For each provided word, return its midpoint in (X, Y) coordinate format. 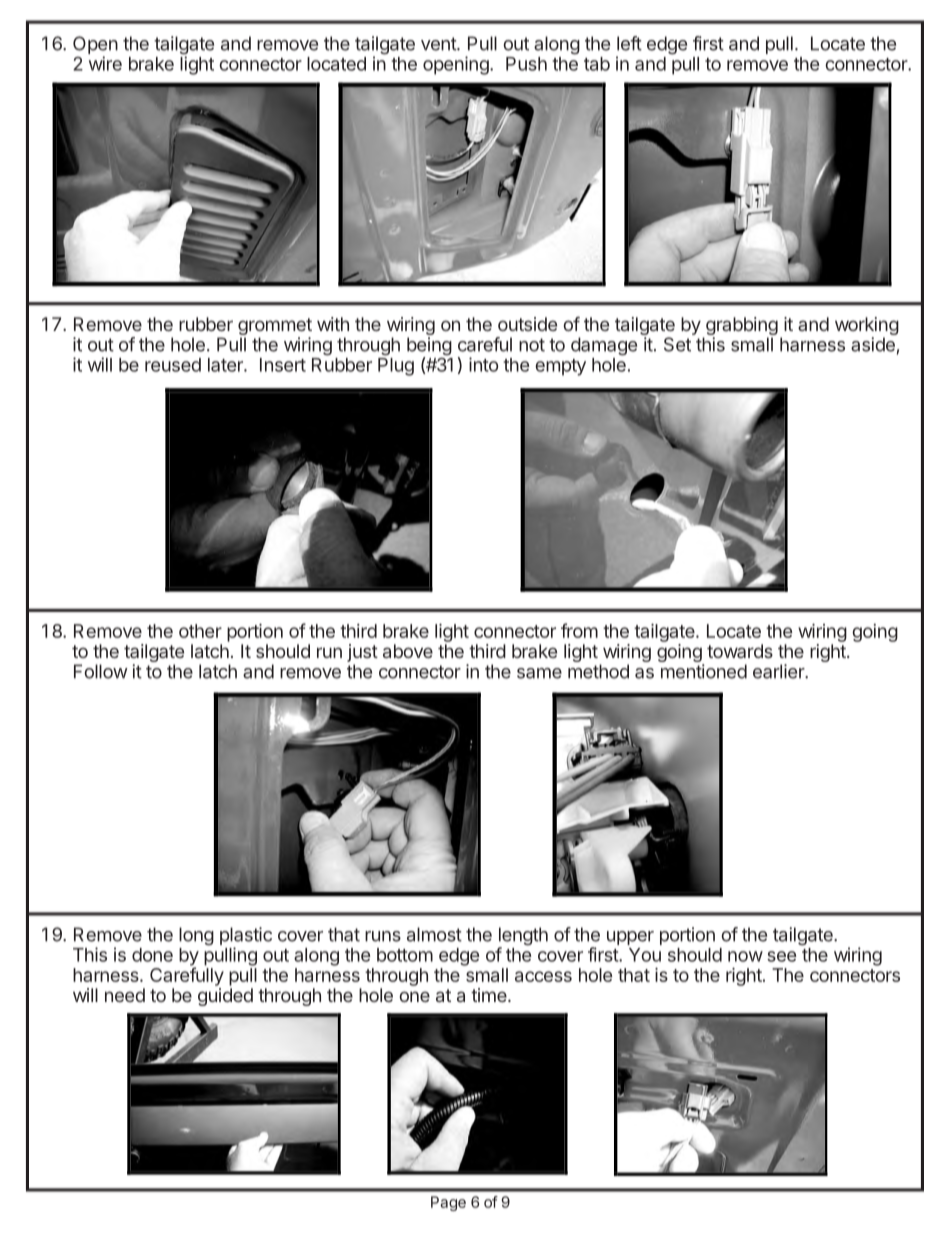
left (629, 43)
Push (526, 64)
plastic (246, 937)
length (523, 937)
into (484, 364)
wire (105, 63)
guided (225, 997)
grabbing (742, 327)
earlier (779, 671)
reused (173, 365)
